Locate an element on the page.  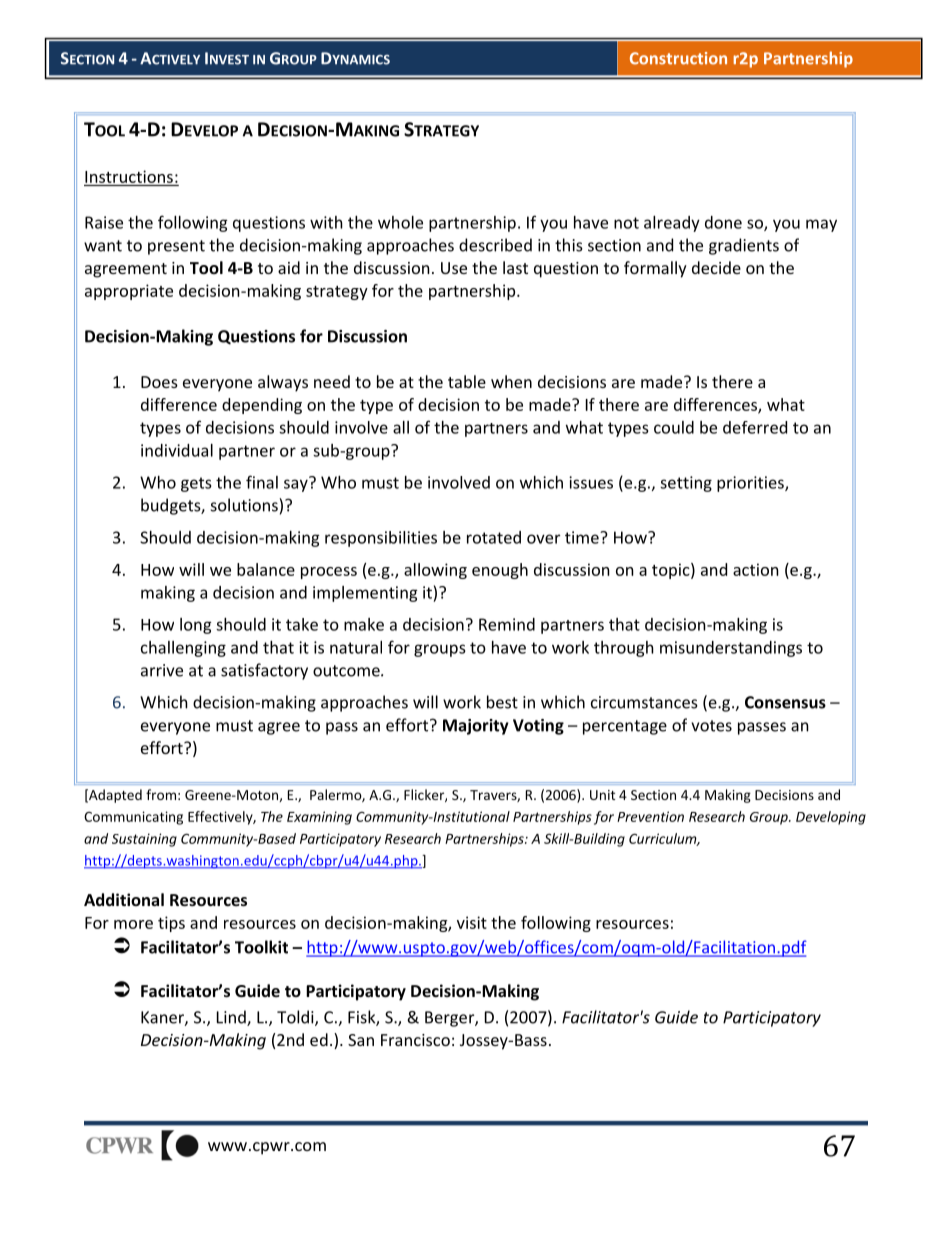
Construction is located at coordinates (678, 58).
